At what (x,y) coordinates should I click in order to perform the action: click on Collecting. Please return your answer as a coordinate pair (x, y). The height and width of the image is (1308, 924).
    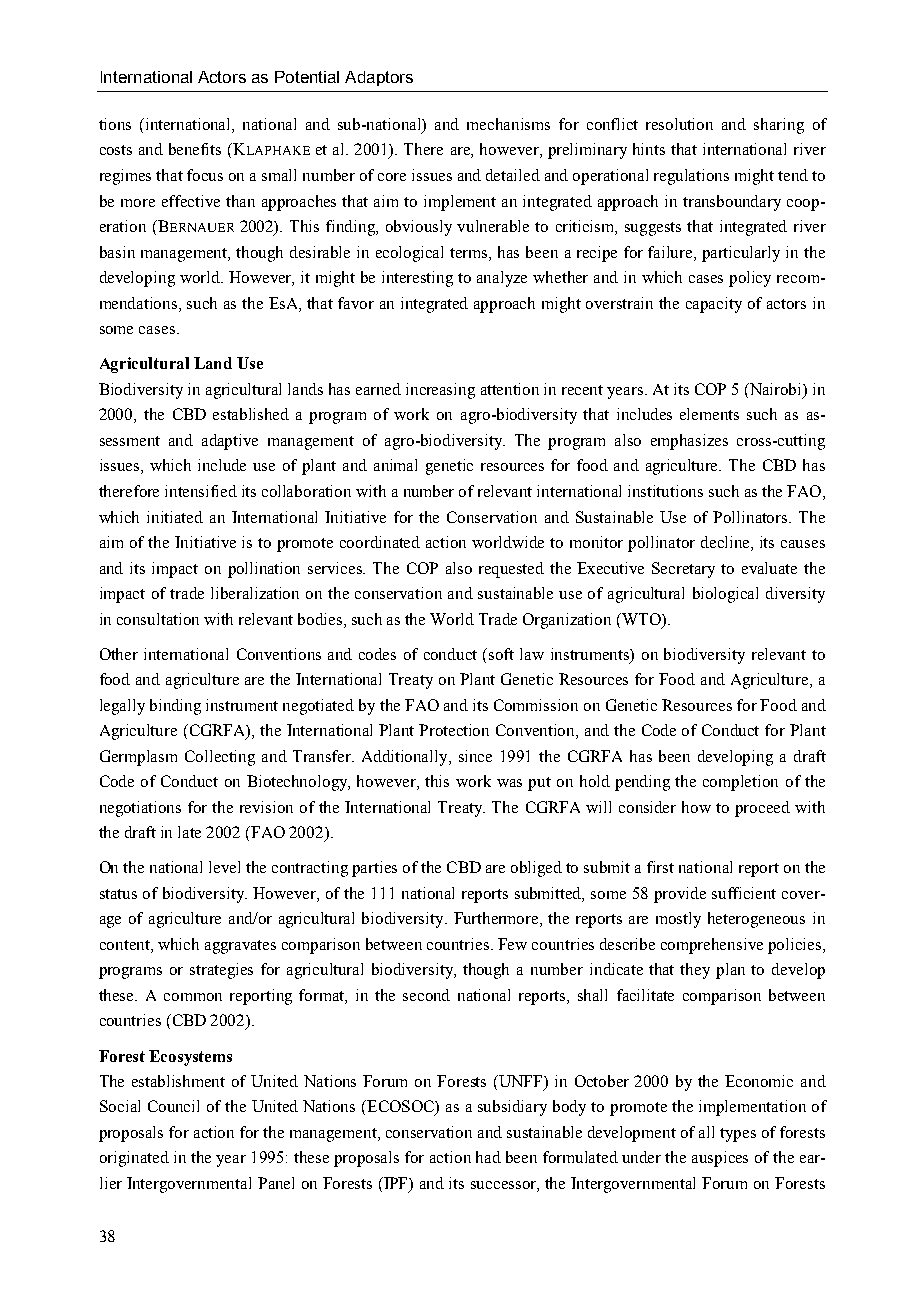
    Looking at the image, I should click on (220, 758).
